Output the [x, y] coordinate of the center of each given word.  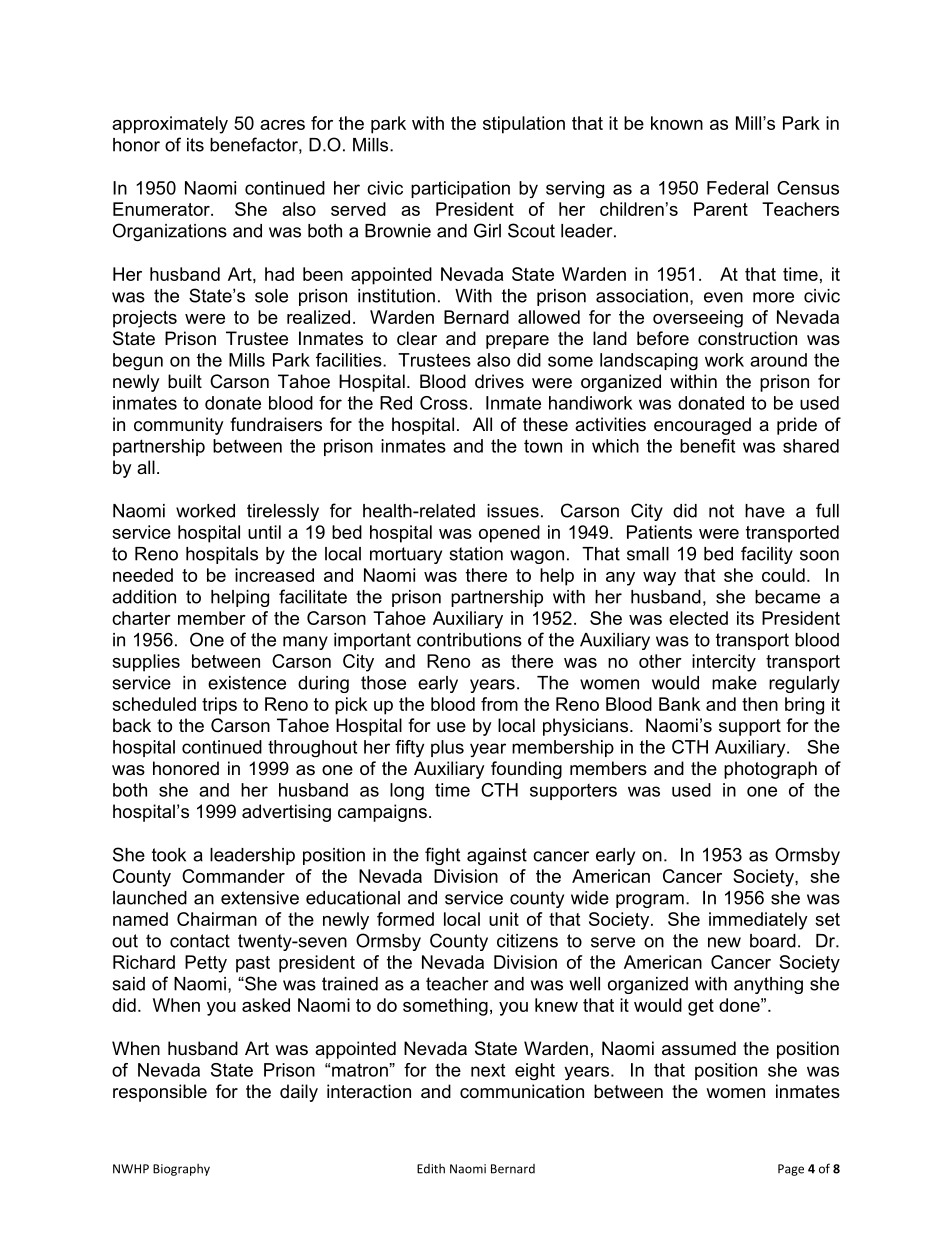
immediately [758, 921]
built [185, 381]
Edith [431, 1169]
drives [499, 381]
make [734, 683]
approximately [170, 125]
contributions [469, 640]
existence [247, 683]
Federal [737, 188]
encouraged [702, 426]
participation [460, 189]
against [497, 856]
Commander [233, 876]
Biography [181, 1170]
